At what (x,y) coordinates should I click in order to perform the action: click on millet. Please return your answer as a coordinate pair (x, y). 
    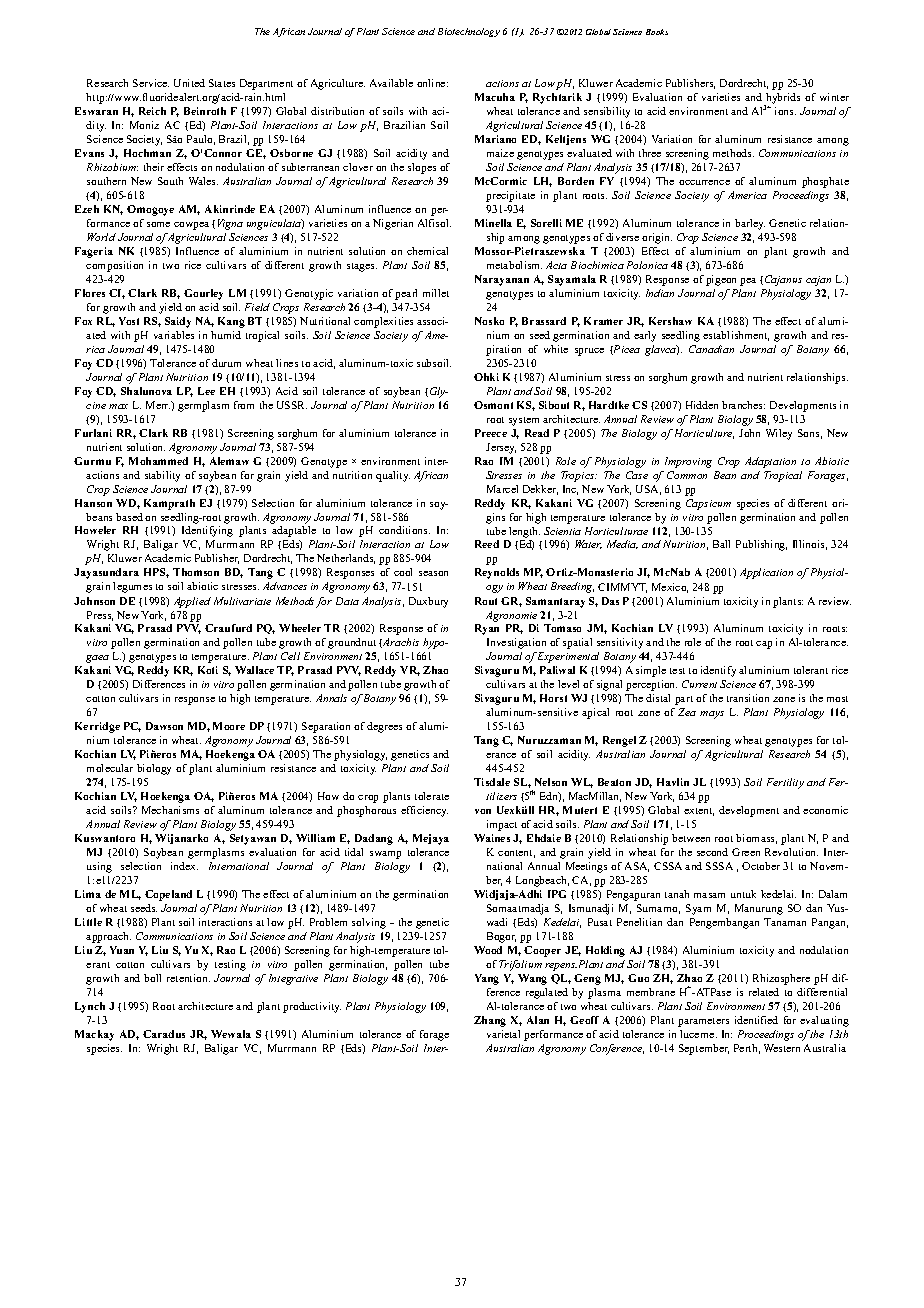
    Looking at the image, I should click on (436, 293).
